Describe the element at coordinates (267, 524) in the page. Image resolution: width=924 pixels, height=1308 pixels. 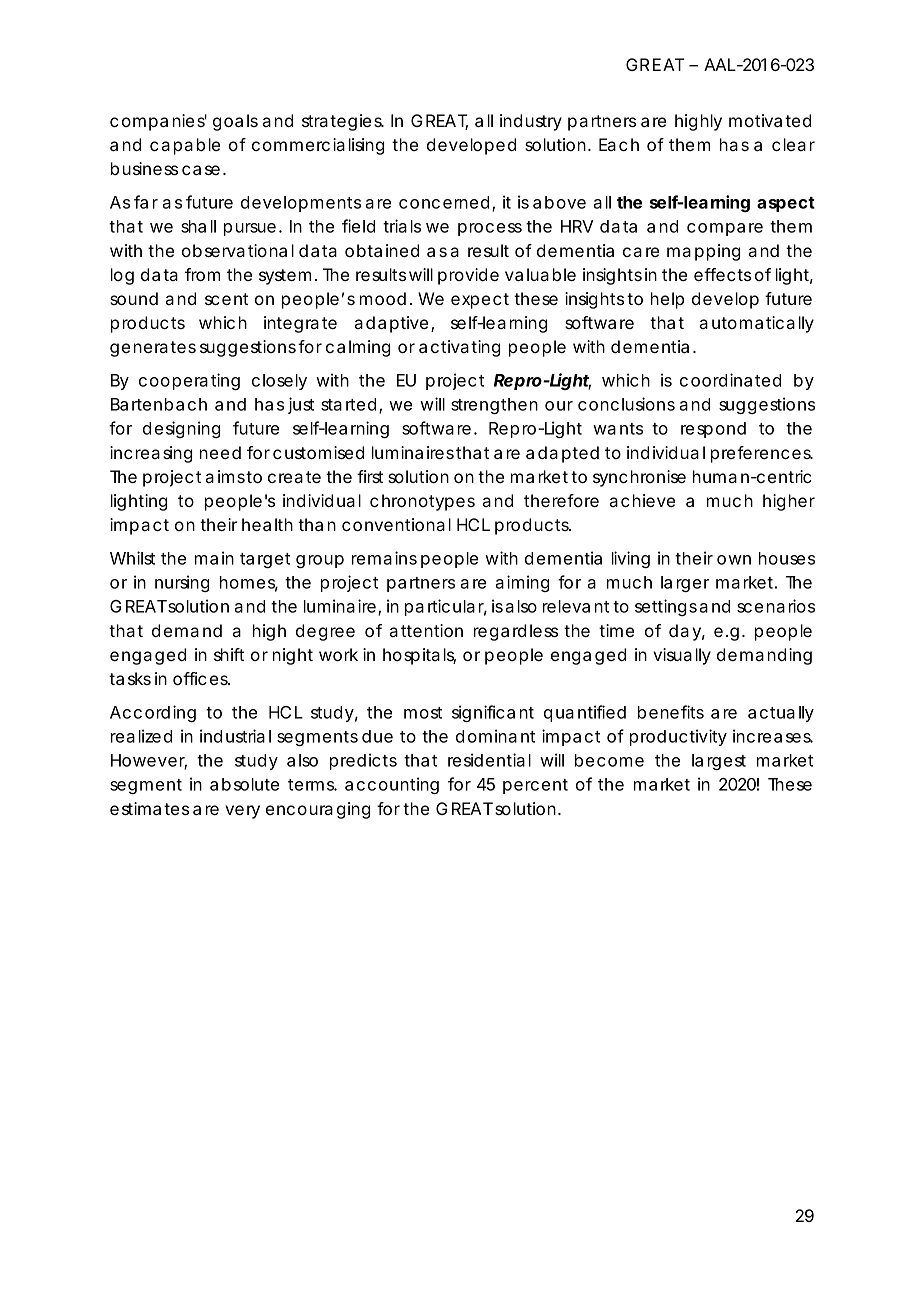
I see `health` at that location.
